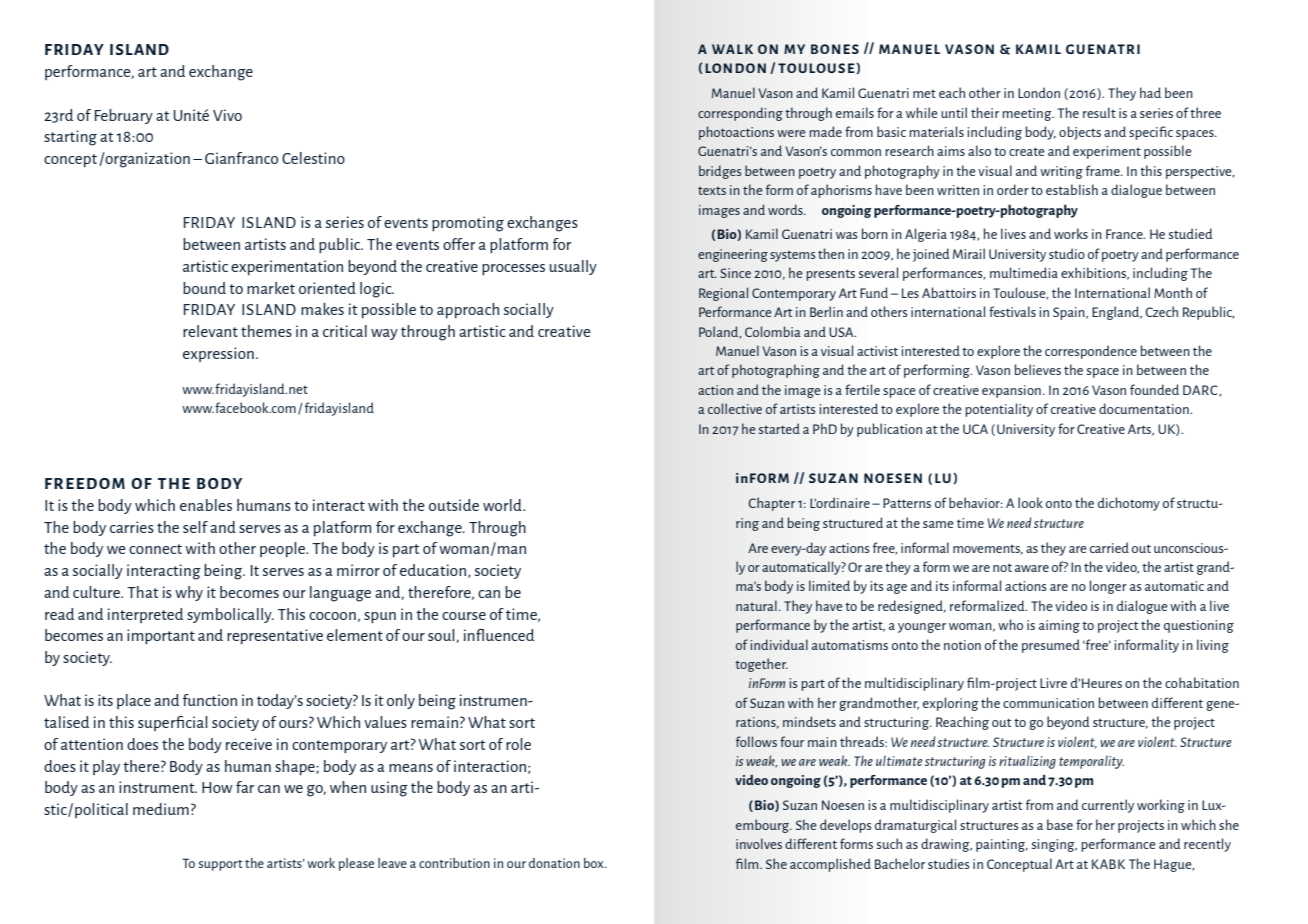  Describe the element at coordinates (1091, 352) in the screenshot. I see `correspondence` at that location.
